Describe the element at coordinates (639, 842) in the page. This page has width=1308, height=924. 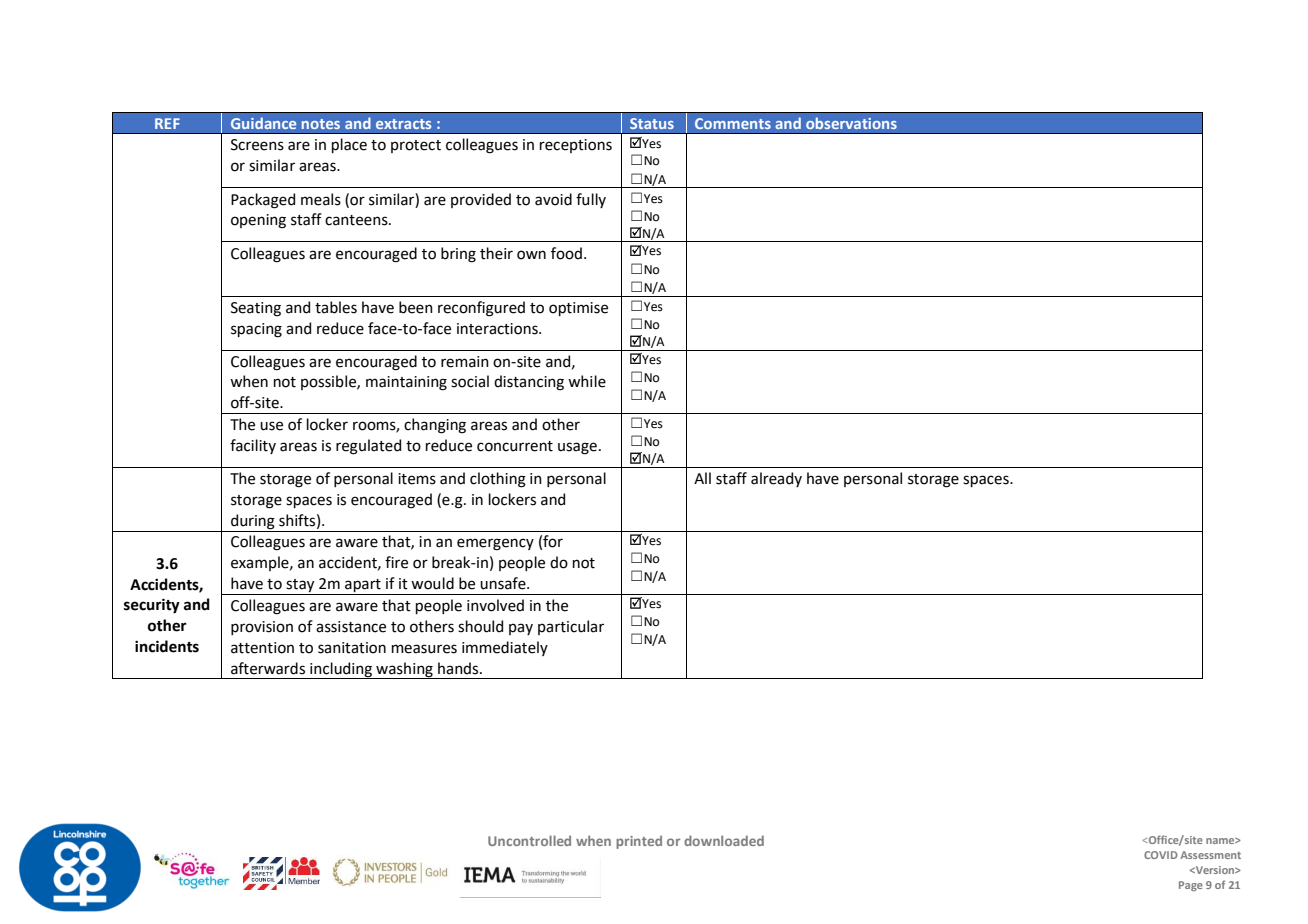
I see `printed` at that location.
